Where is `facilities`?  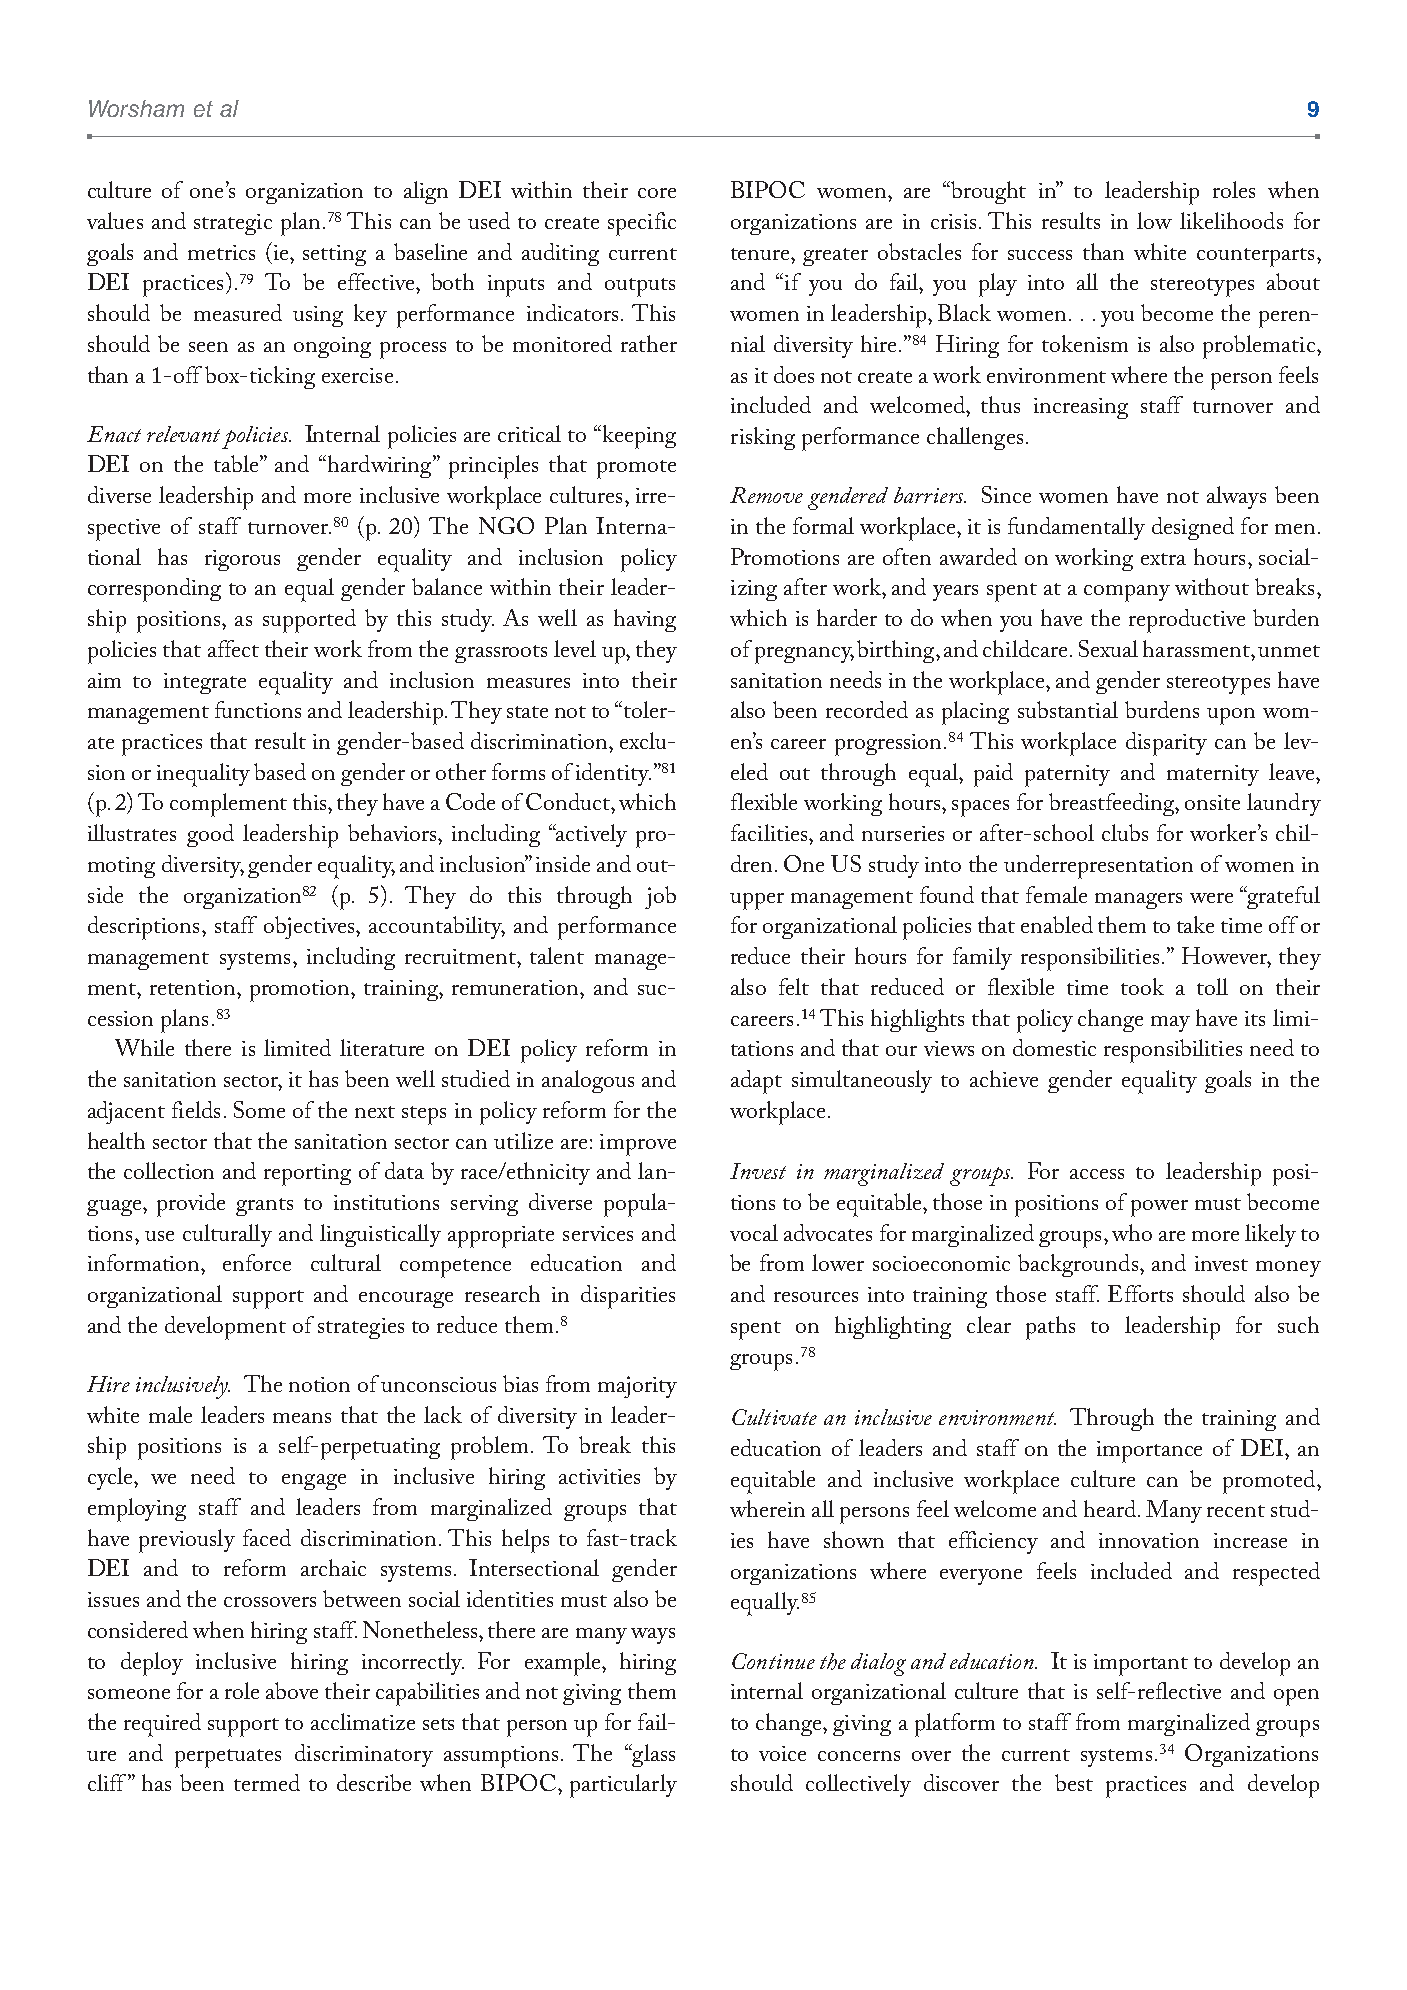 facilities is located at coordinates (770, 832).
